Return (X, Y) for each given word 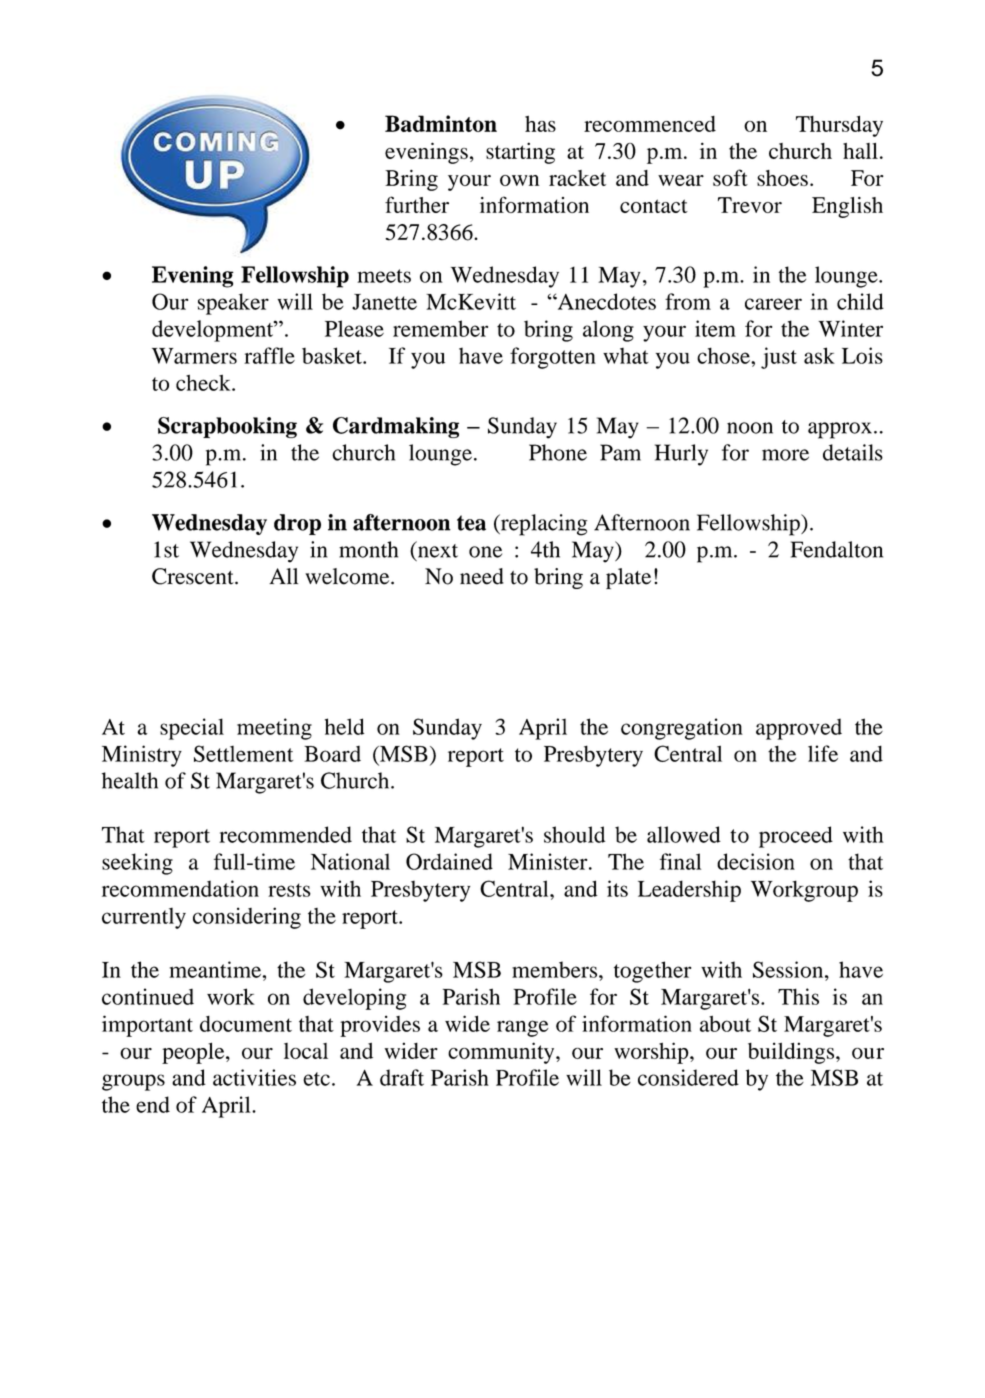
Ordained (449, 861)
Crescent (194, 576)
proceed (796, 837)
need (482, 576)
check (204, 383)
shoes (782, 178)
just (779, 358)
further (417, 204)
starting (520, 153)
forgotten (553, 358)
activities (254, 1077)
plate (628, 578)
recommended (285, 834)
